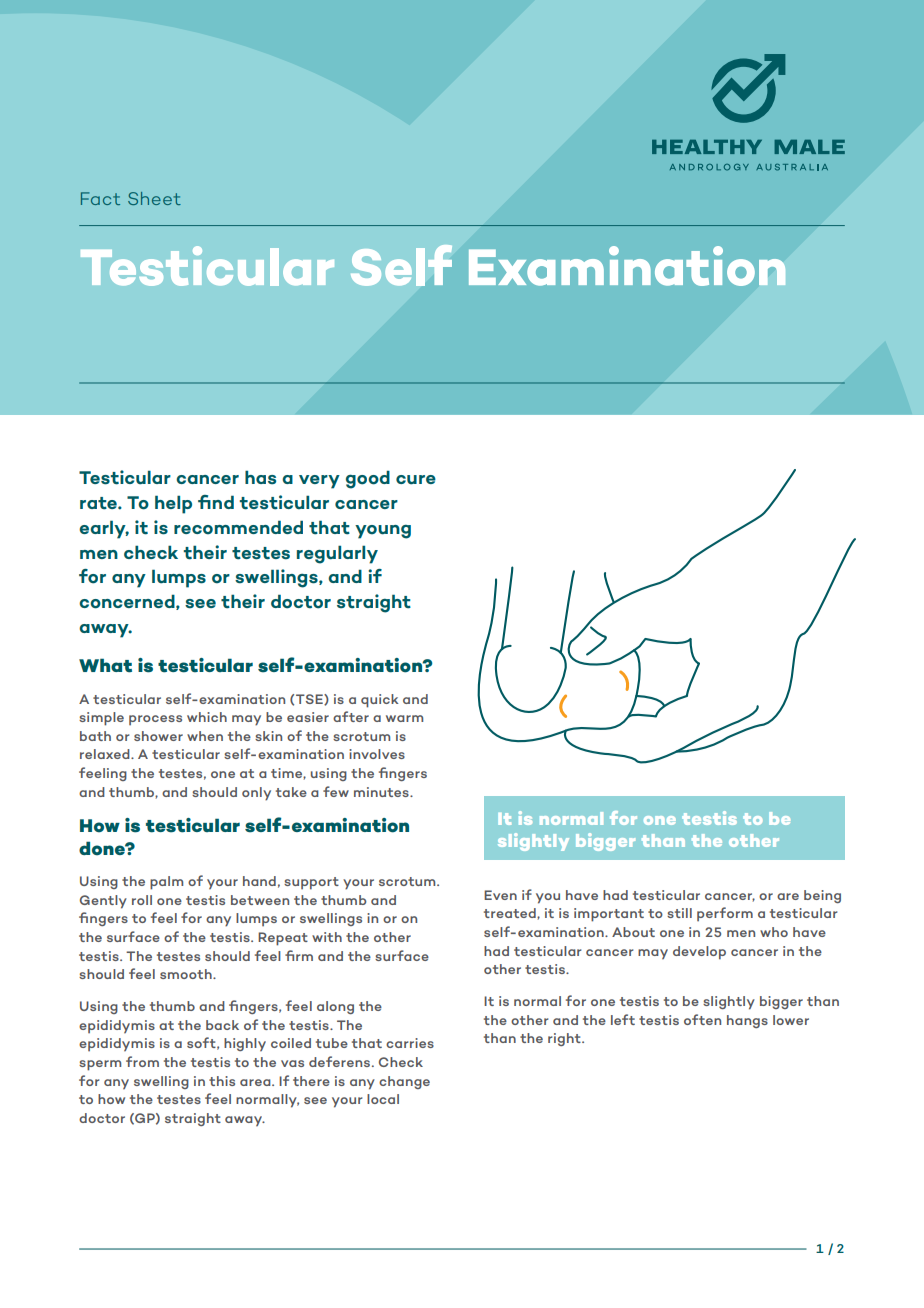 Image resolution: width=924 pixels, height=1308 pixels. Describe the element at coordinates (173, 504) in the screenshot. I see `help` at that location.
